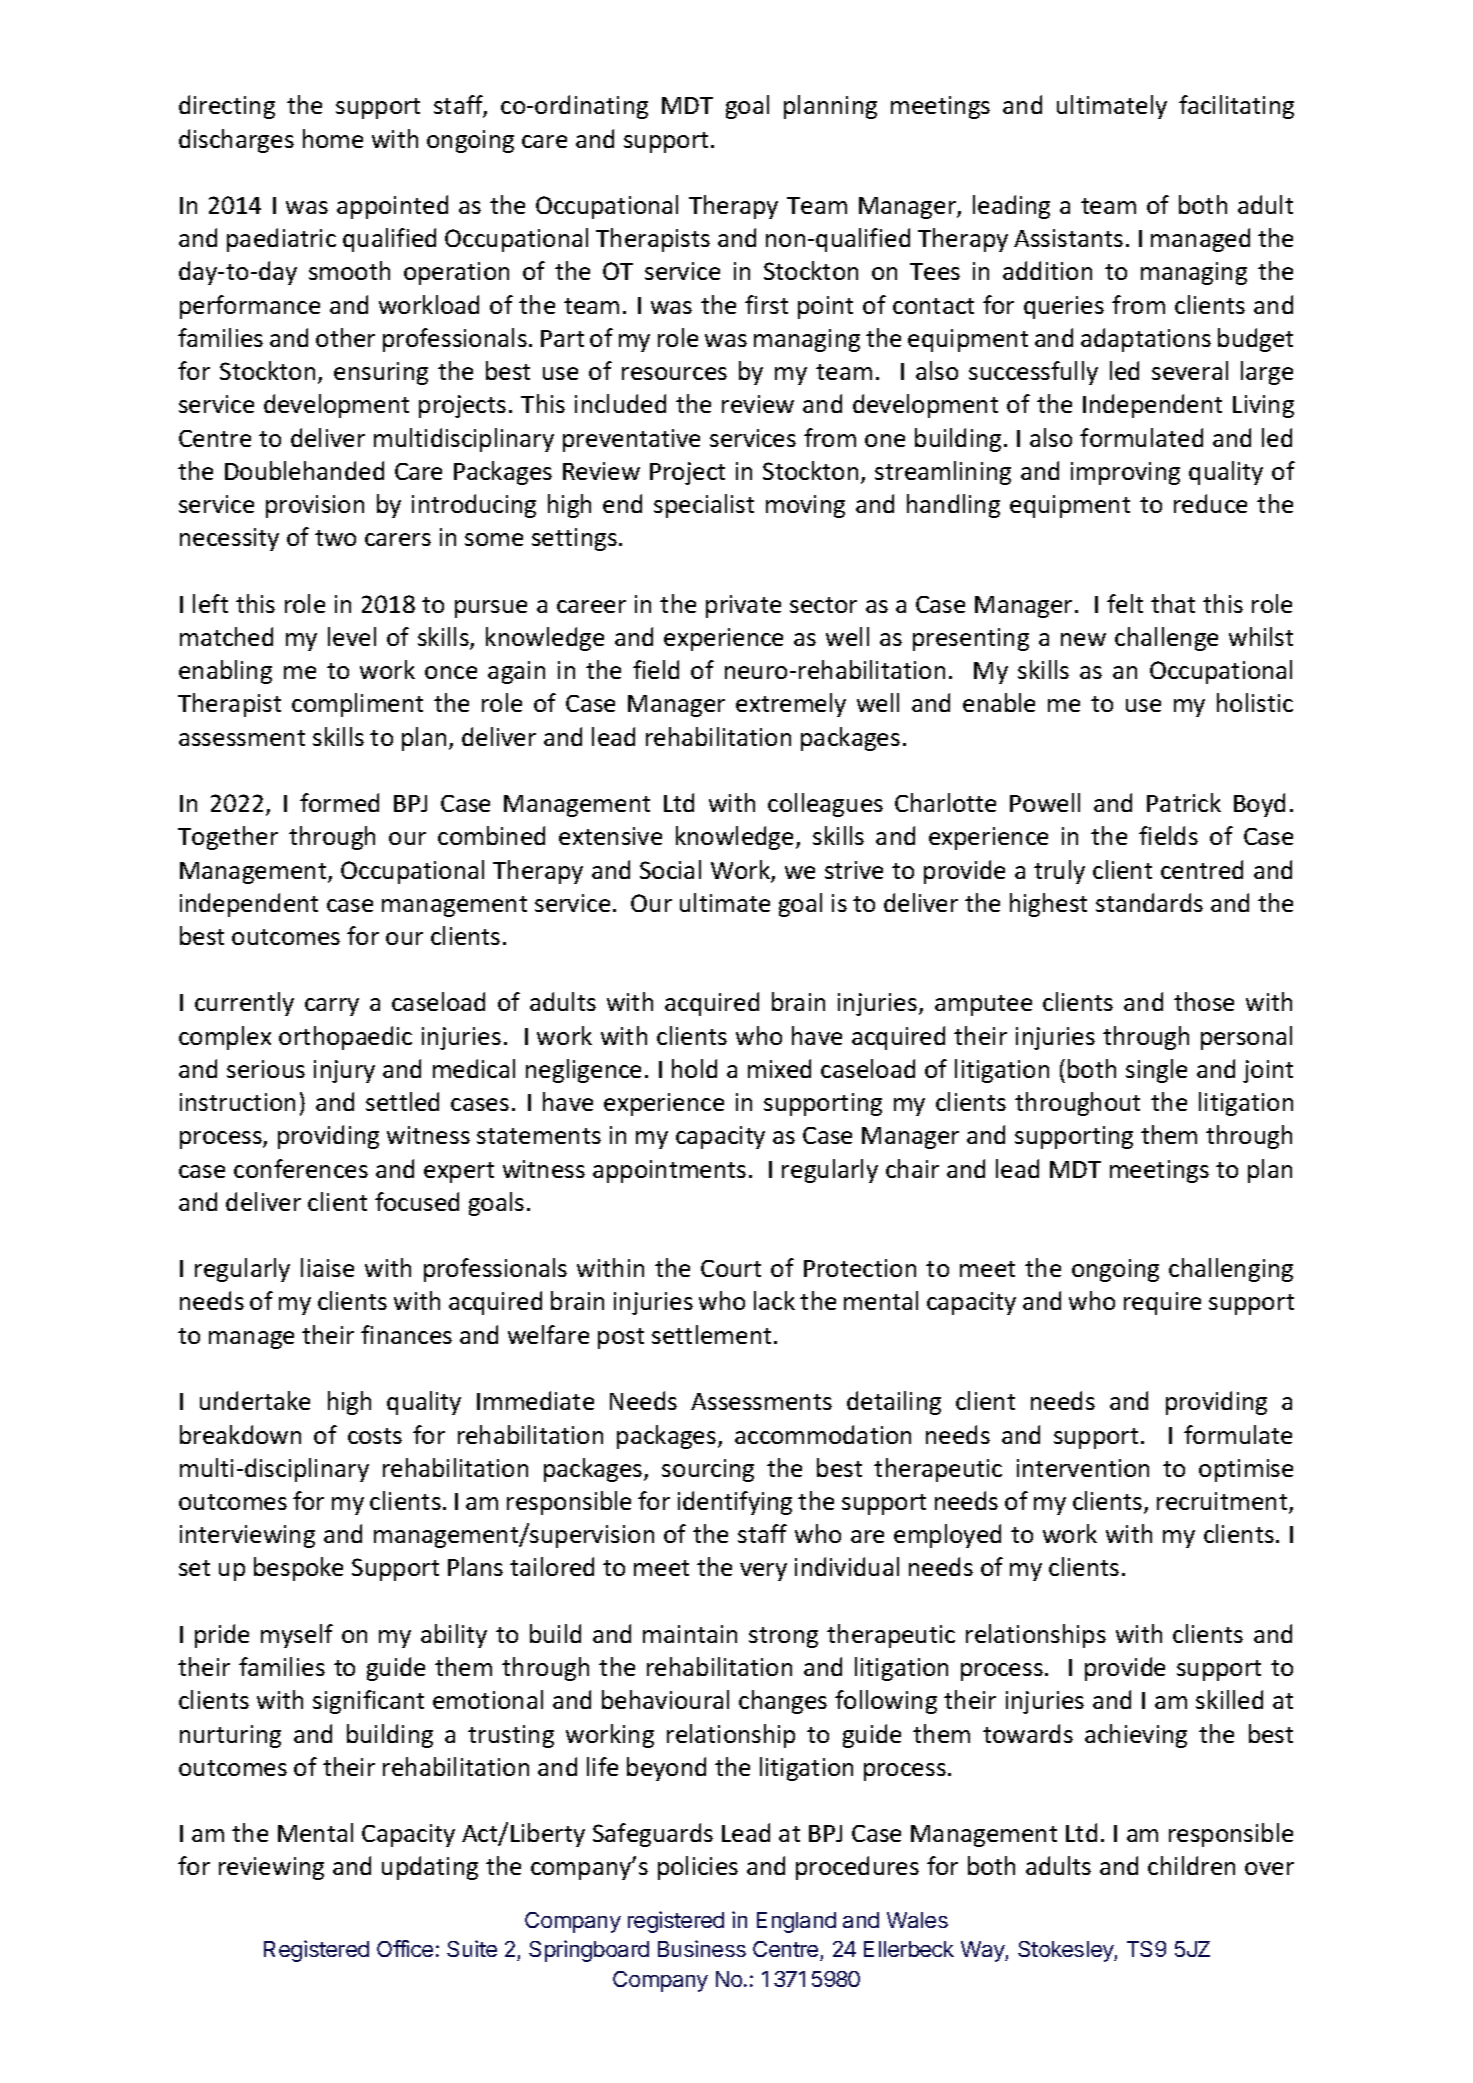 This document has height=2083, width=1473. Describe the element at coordinates (1236, 107) in the document. I see `facilitating` at that location.
